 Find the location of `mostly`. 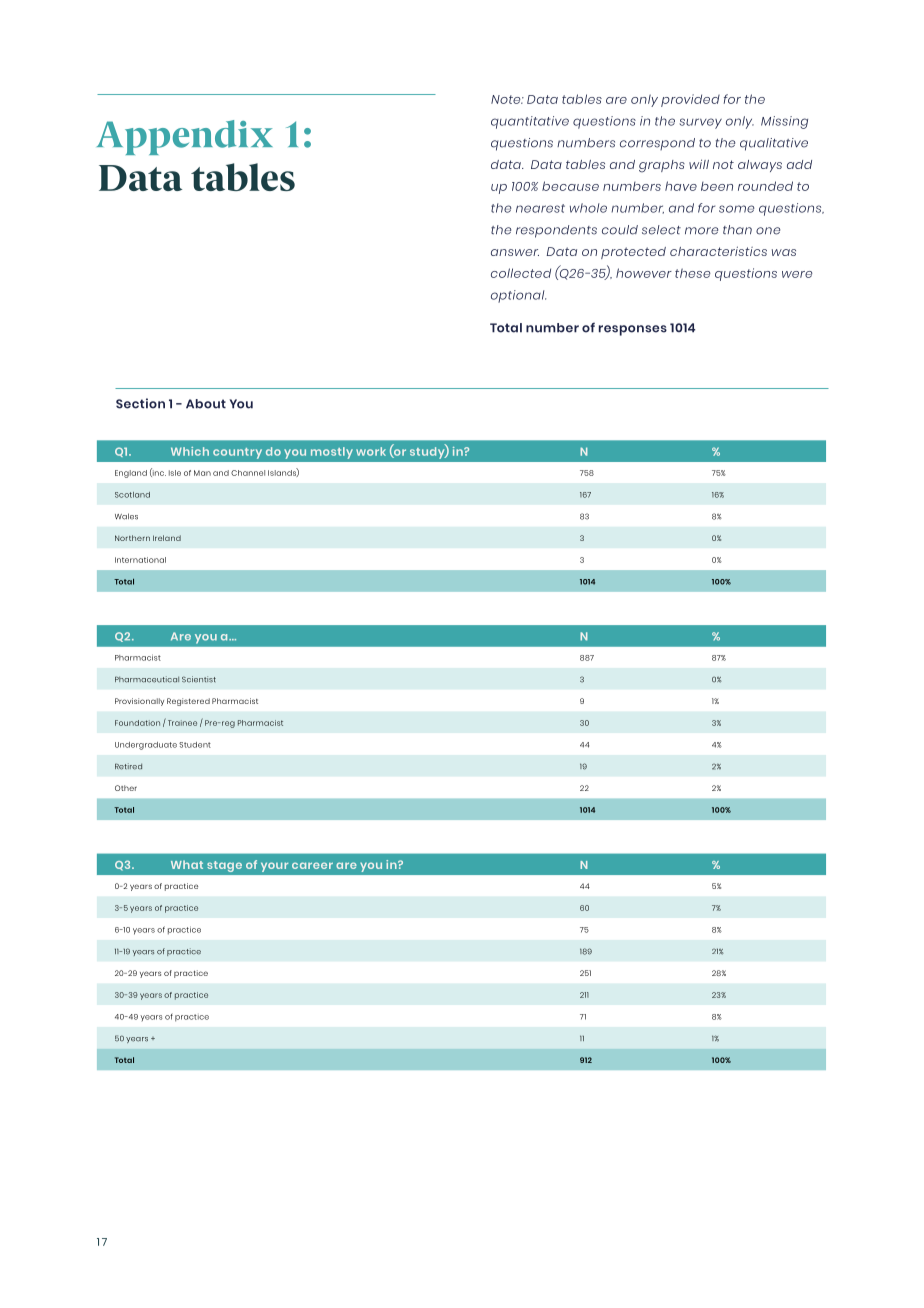

mostly is located at coordinates (332, 453).
